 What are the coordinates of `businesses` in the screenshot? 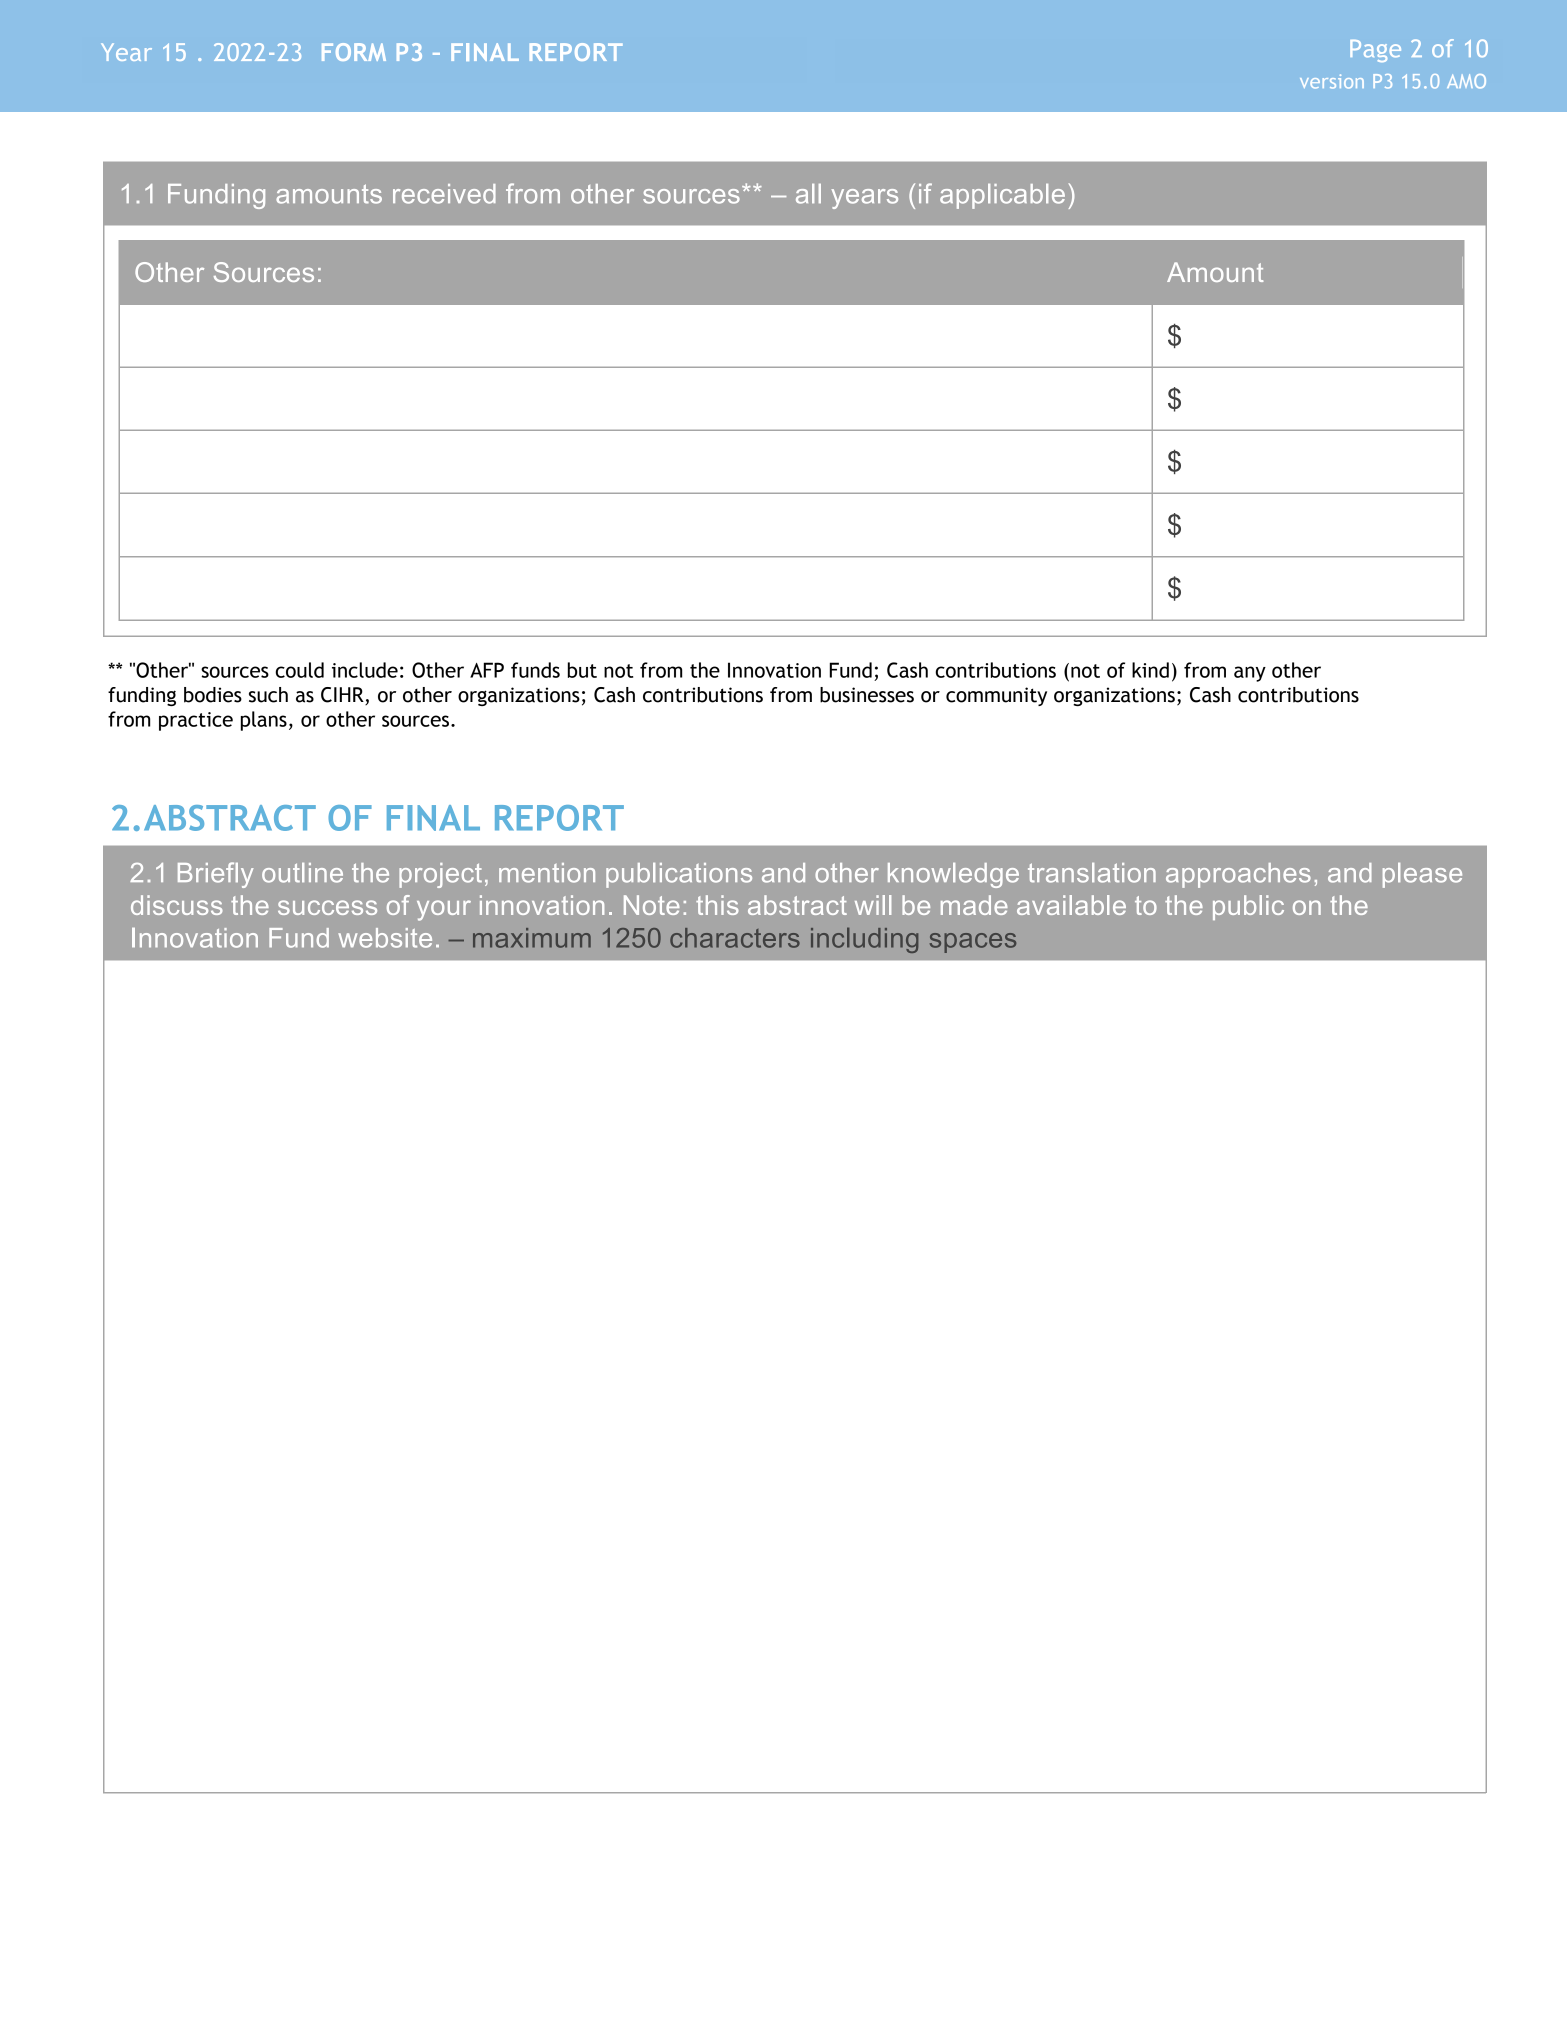 It's located at (867, 695).
